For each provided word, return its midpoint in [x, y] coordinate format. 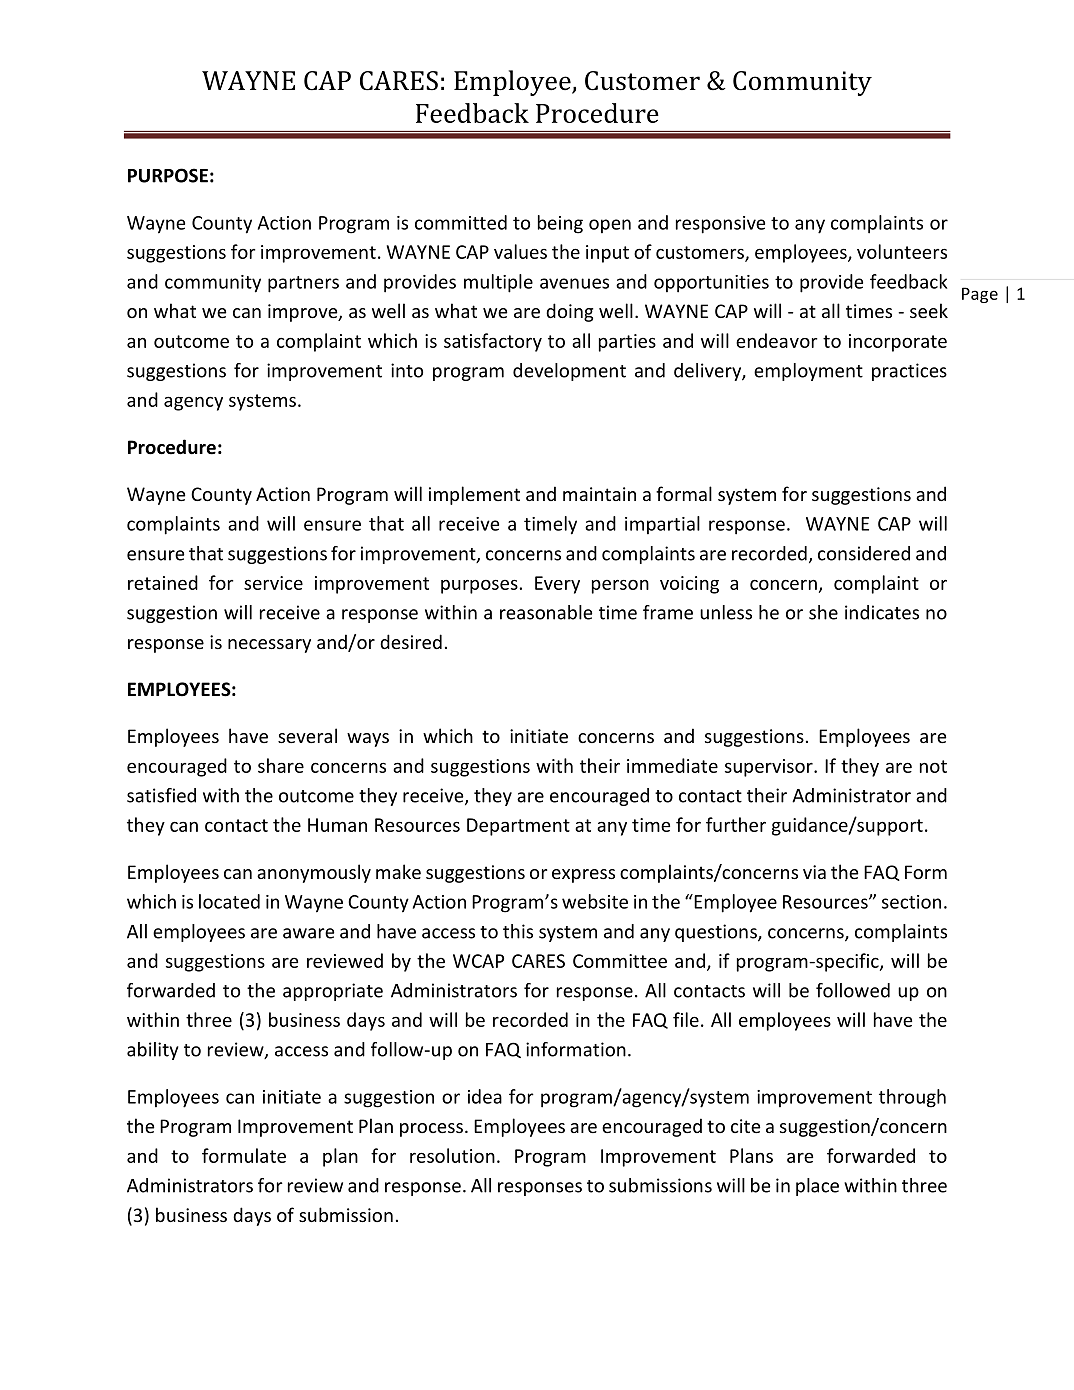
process [431, 1130]
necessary [269, 646]
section [911, 902]
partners [303, 284]
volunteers [902, 251]
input [607, 254]
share [281, 765]
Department [518, 827]
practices [909, 372]
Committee [620, 961]
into [407, 370]
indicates [882, 612]
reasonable [546, 612]
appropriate [333, 992]
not [933, 766]
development [569, 372]
